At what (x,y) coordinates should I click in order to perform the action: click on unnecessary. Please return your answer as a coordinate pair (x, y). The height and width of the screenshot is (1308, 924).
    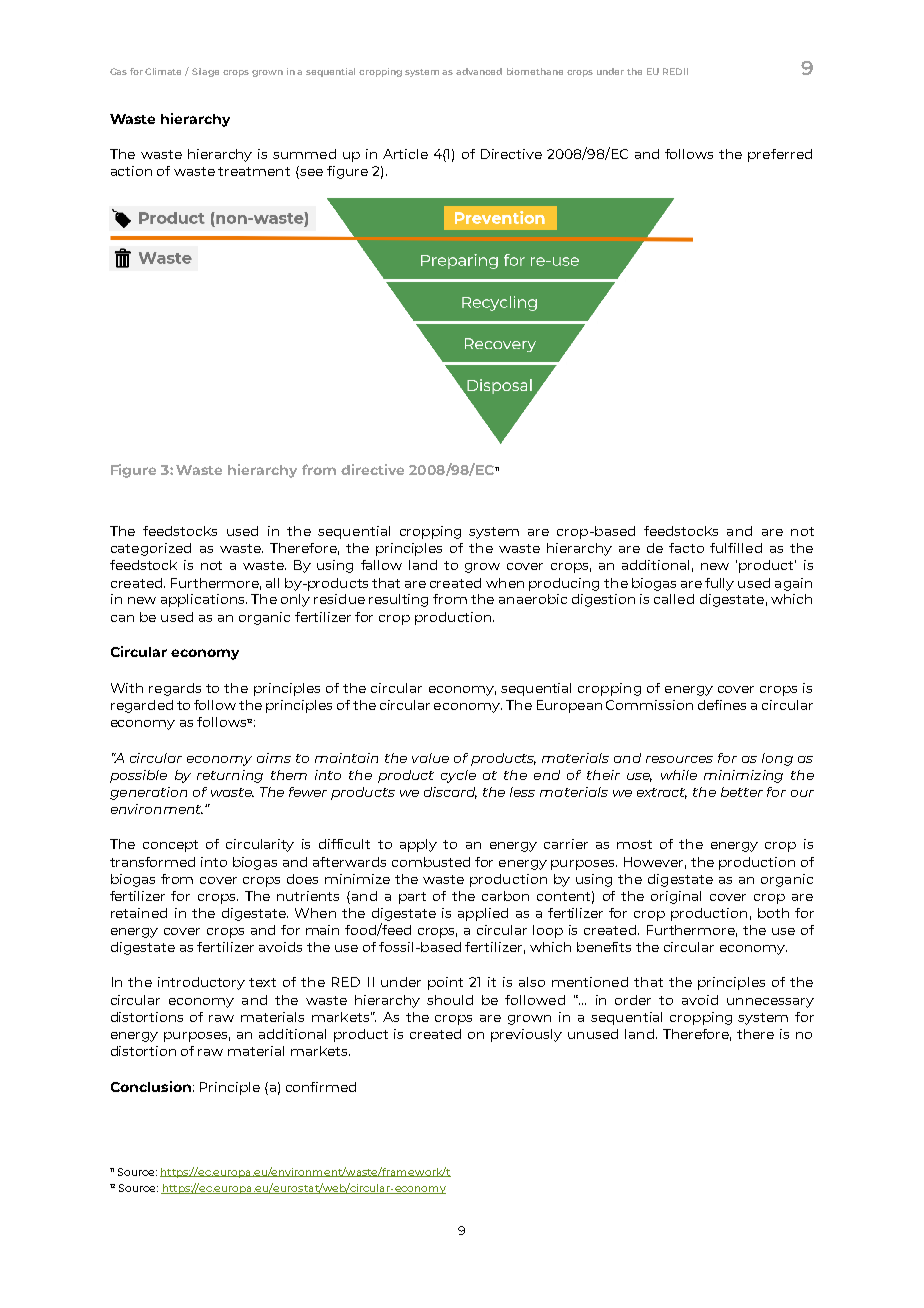
    Looking at the image, I should click on (770, 1003).
